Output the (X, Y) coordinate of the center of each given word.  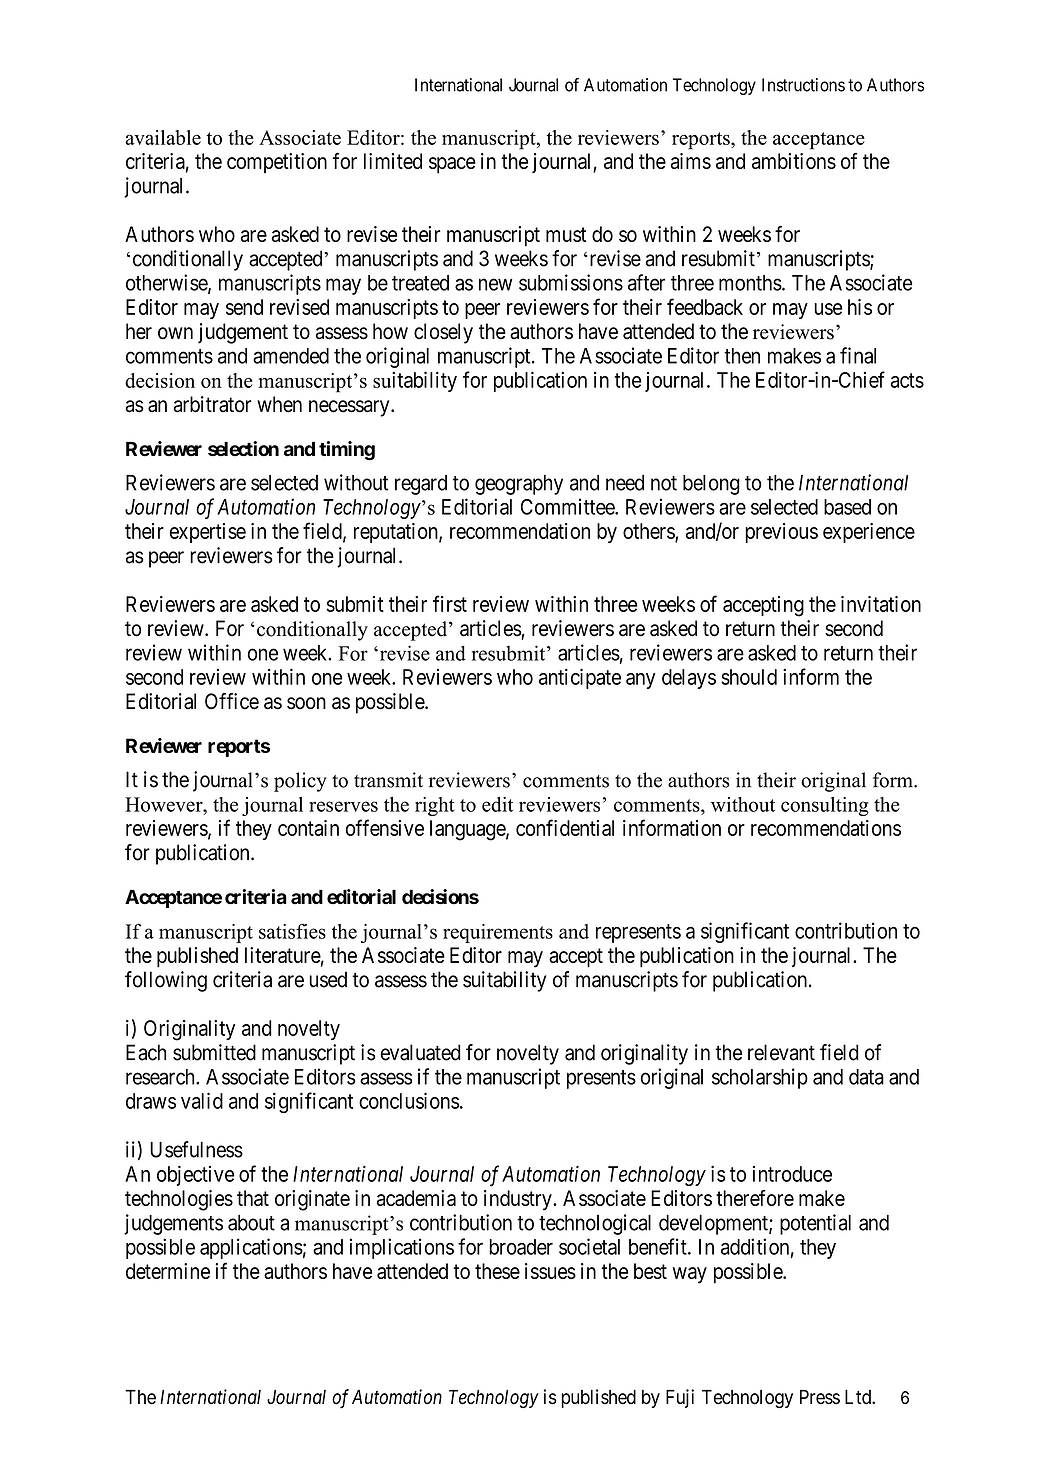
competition (277, 163)
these (497, 1271)
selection (243, 449)
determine (168, 1271)
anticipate (580, 678)
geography (519, 485)
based (847, 507)
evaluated (420, 1052)
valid (202, 1100)
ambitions (794, 161)
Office (232, 701)
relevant (781, 1052)
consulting (825, 806)
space (452, 165)
